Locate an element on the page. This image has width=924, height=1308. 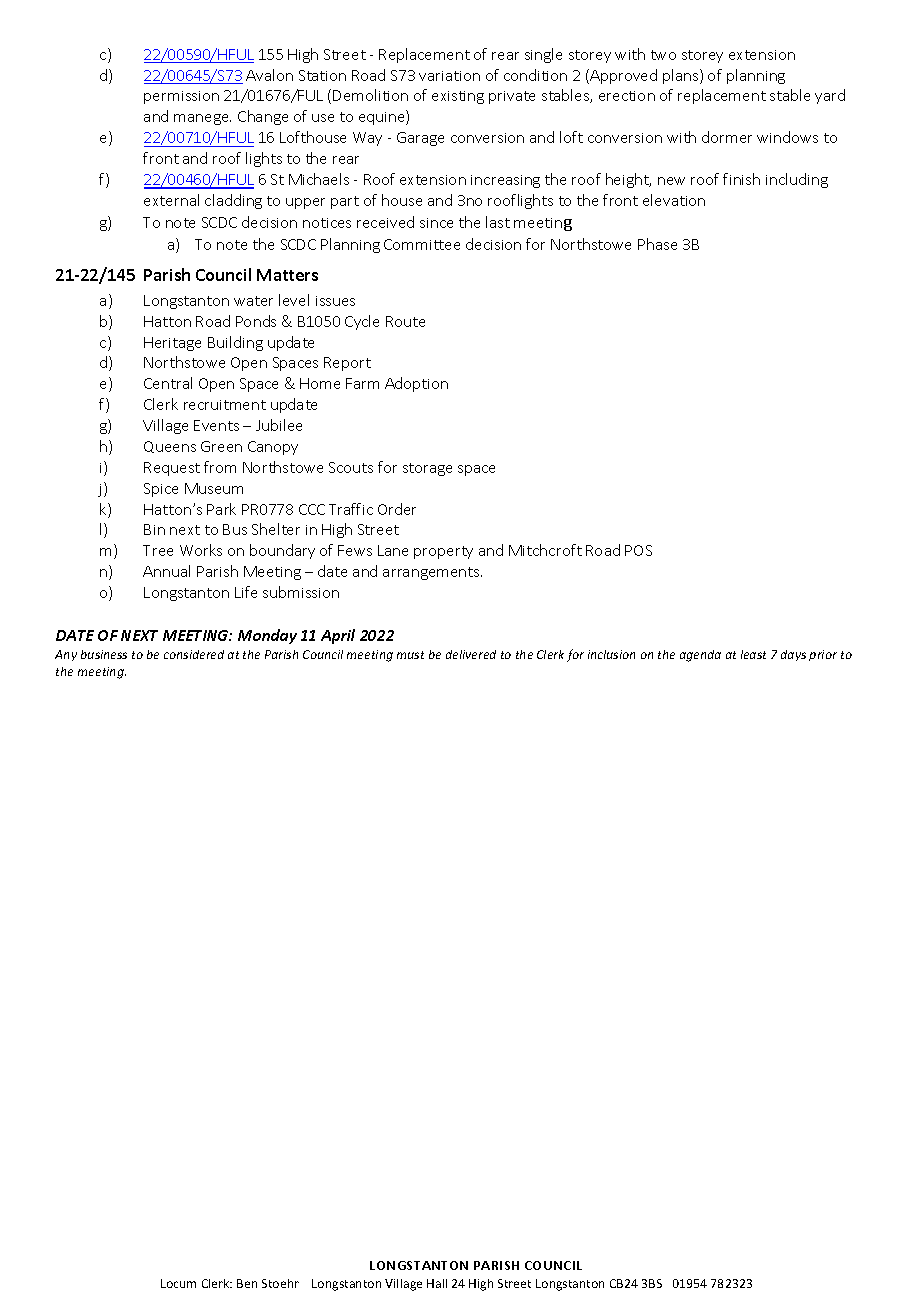
least is located at coordinates (753, 654).
